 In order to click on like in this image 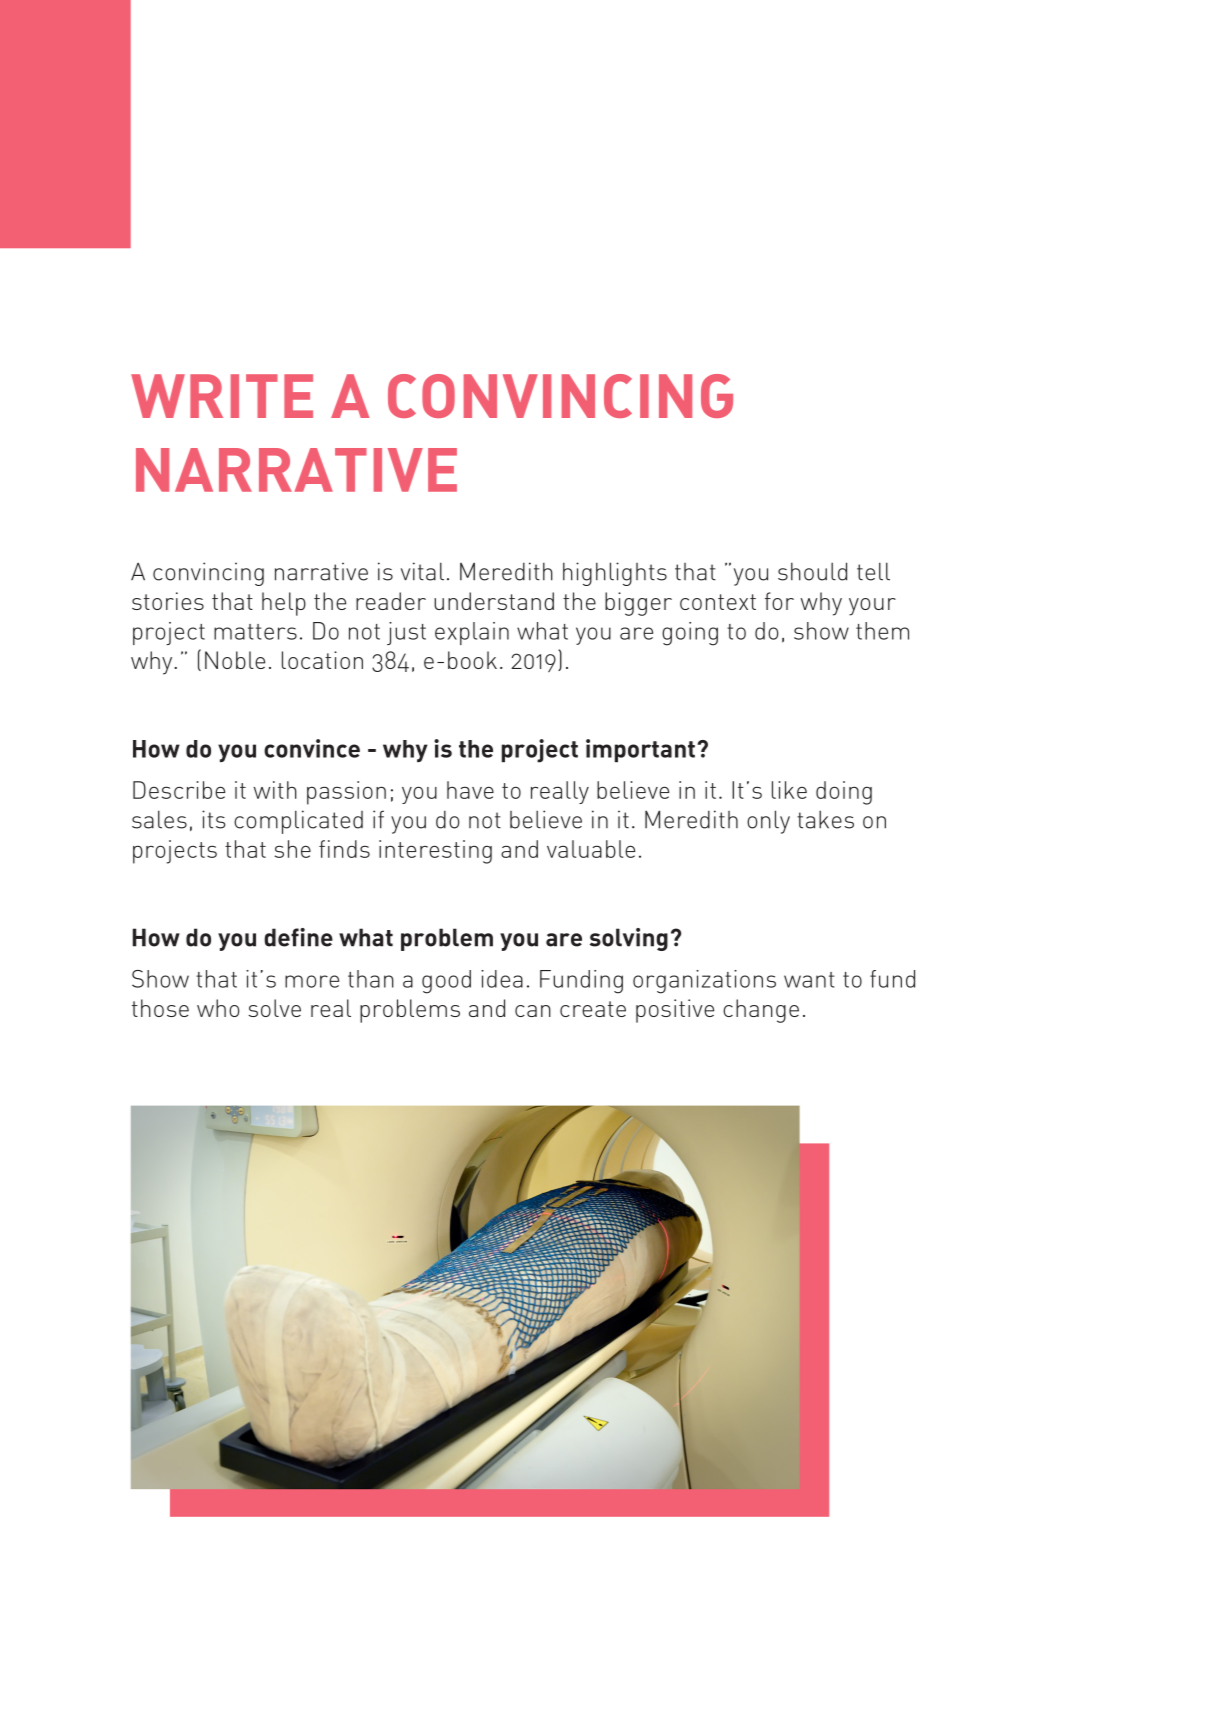, I will do `click(789, 790)`.
